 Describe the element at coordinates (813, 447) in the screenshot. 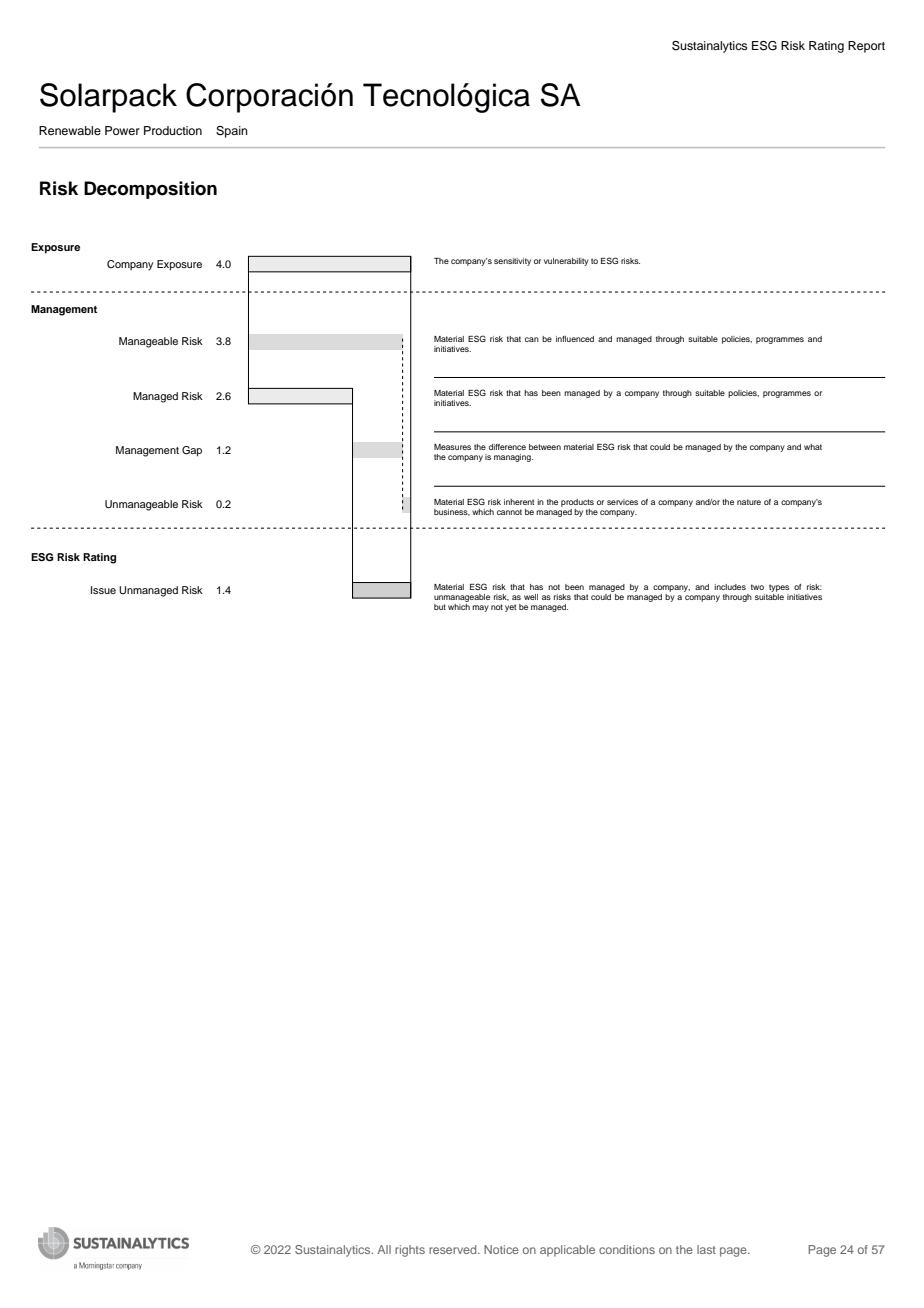

I see `what` at that location.
